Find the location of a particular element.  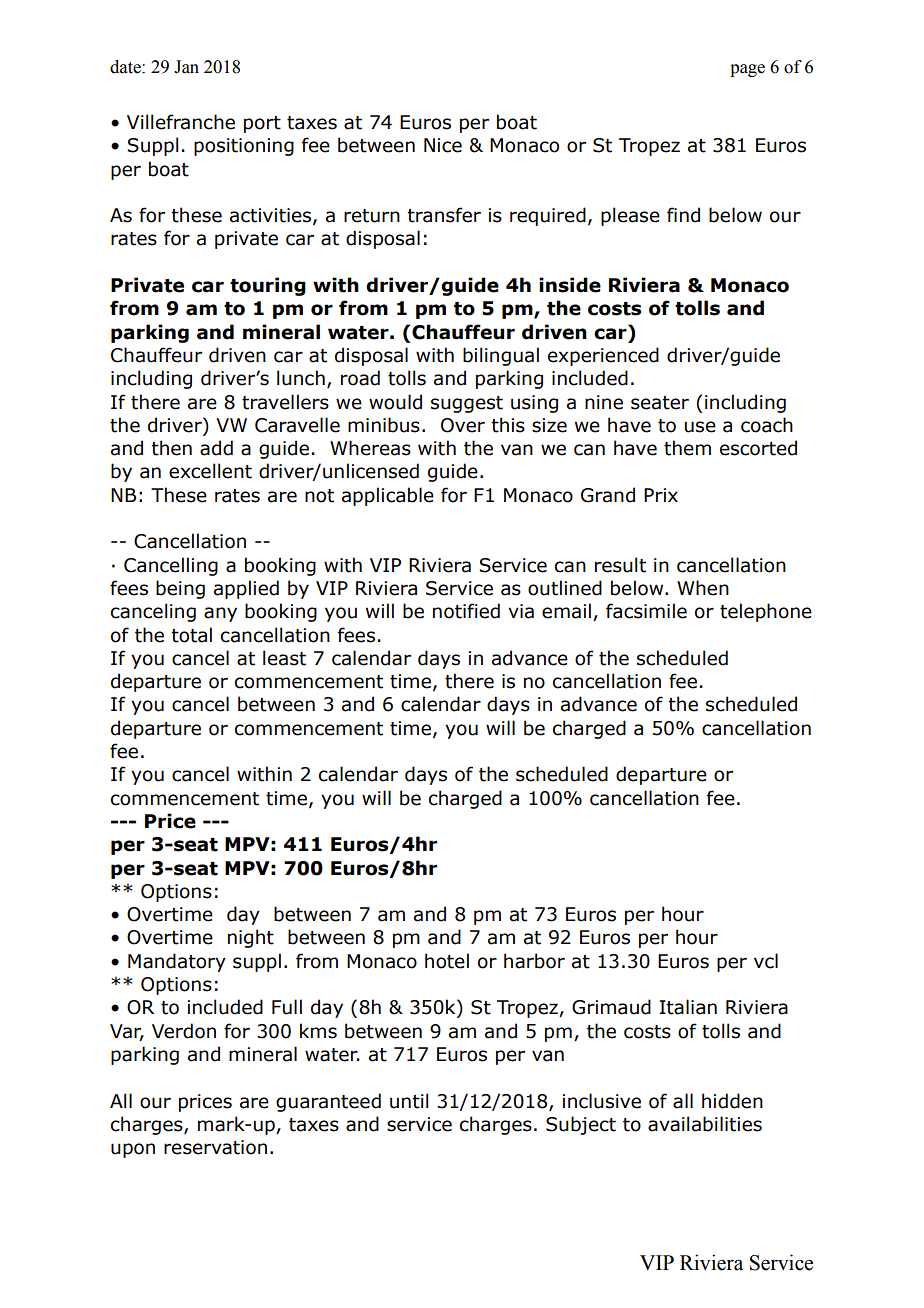

night is located at coordinates (251, 938).
